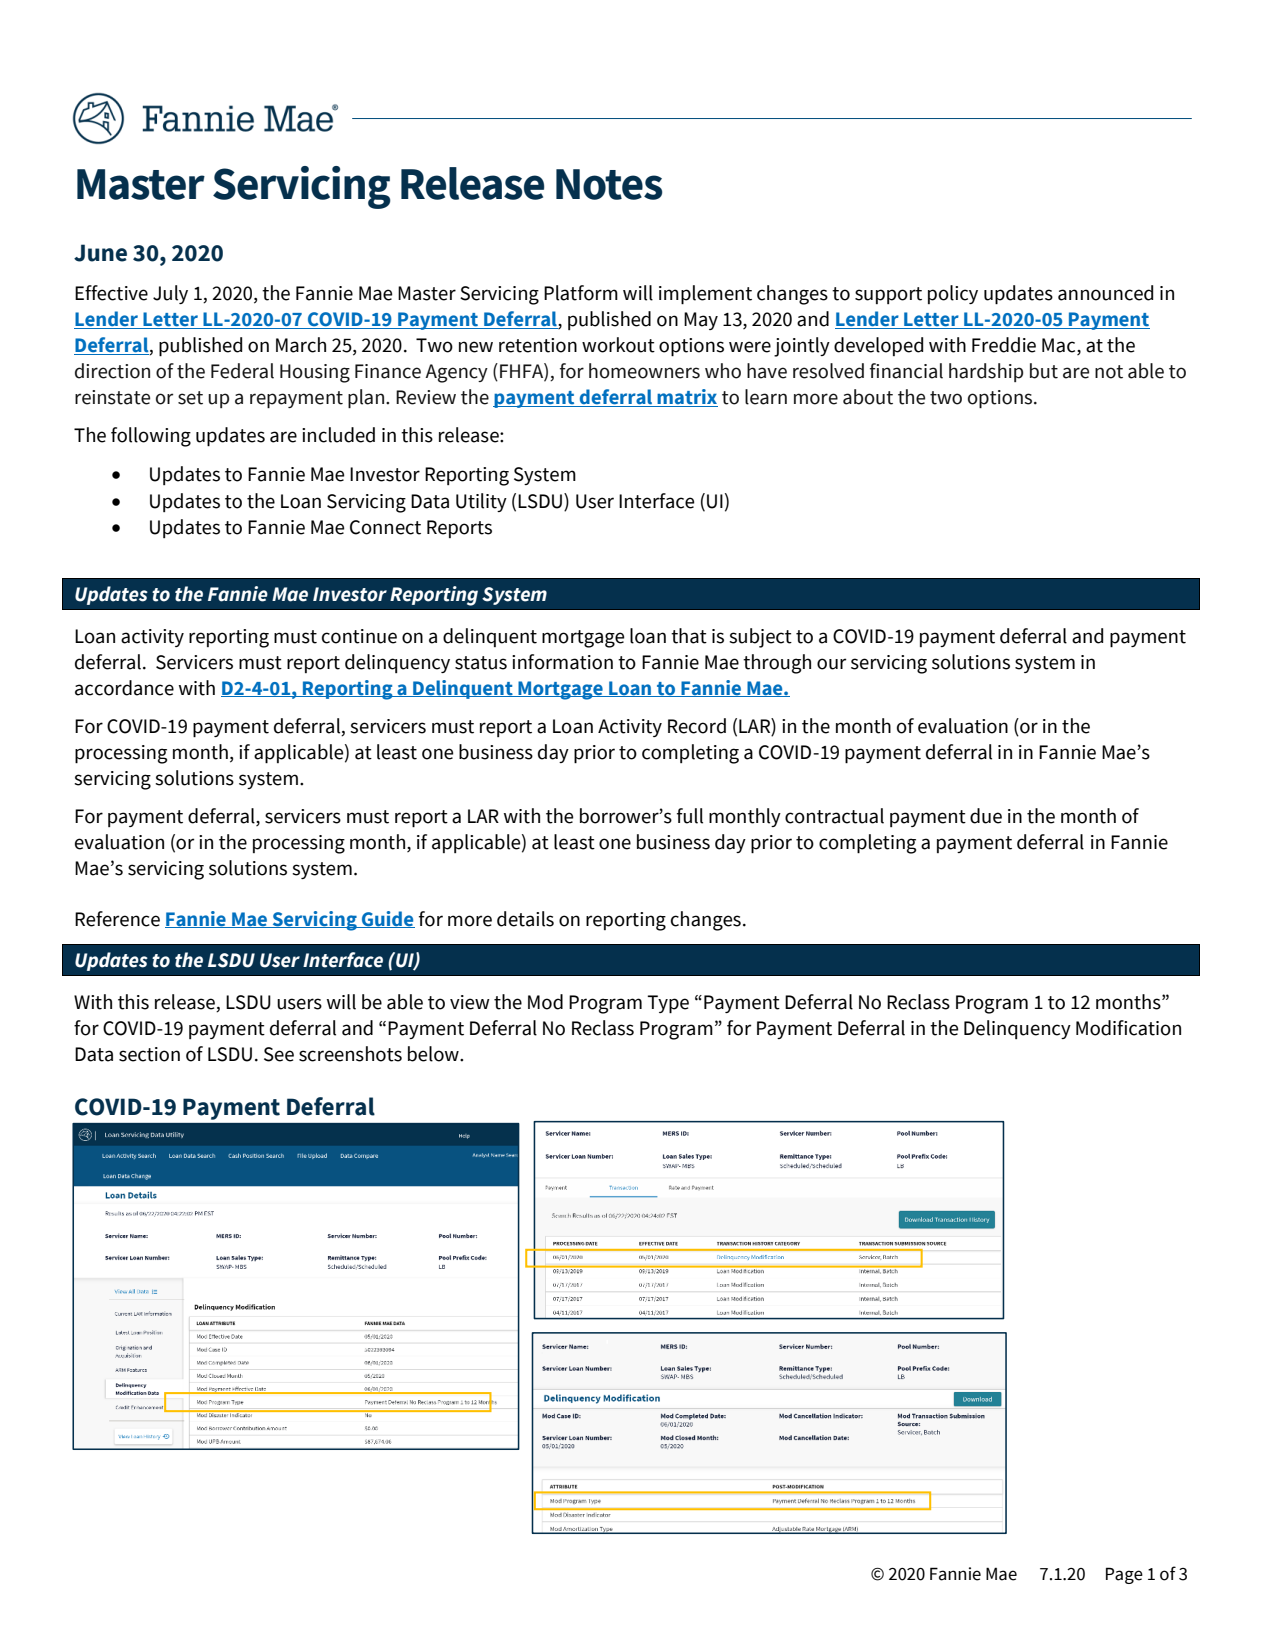  What do you see at coordinates (124, 688) in the screenshot?
I see `accordance` at bounding box center [124, 688].
